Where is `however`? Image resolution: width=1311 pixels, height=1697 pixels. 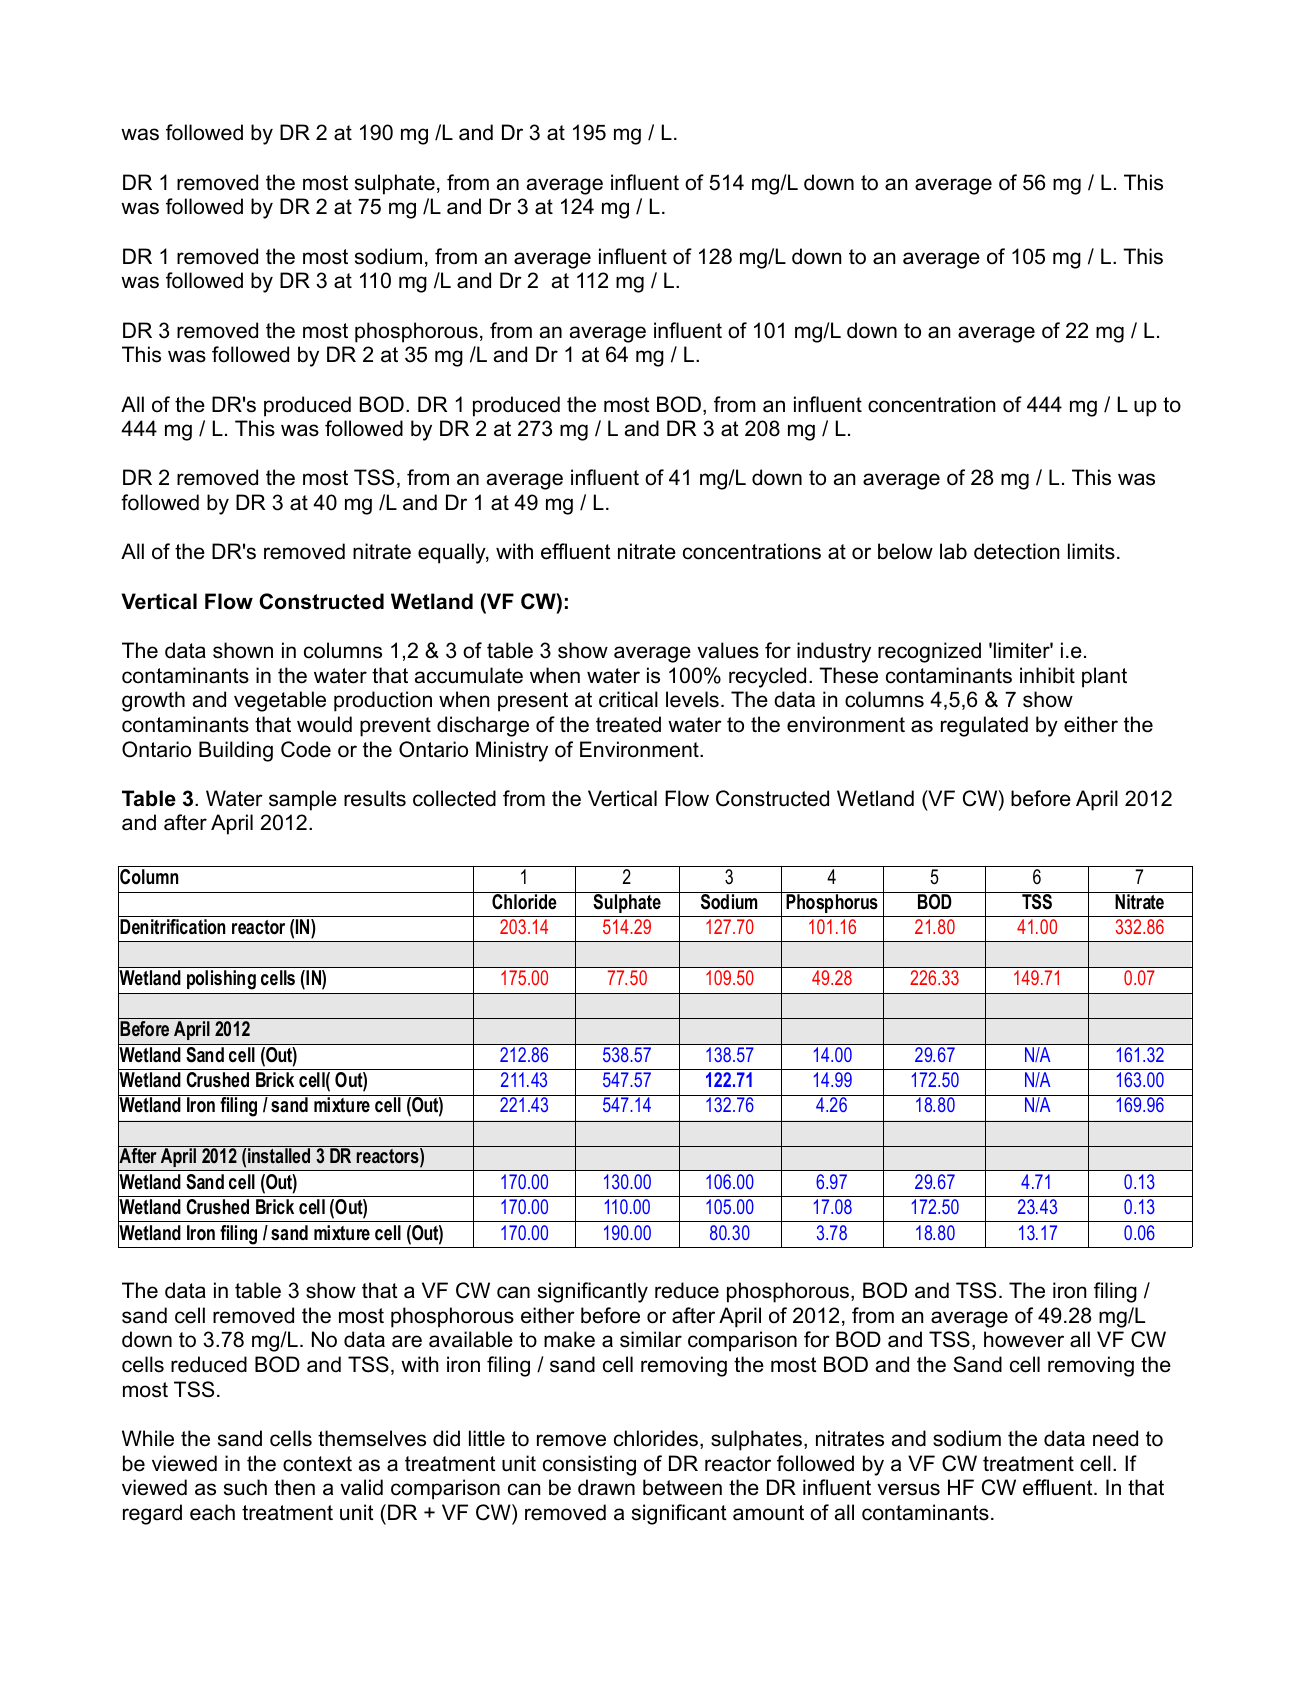
however is located at coordinates (1024, 1339).
